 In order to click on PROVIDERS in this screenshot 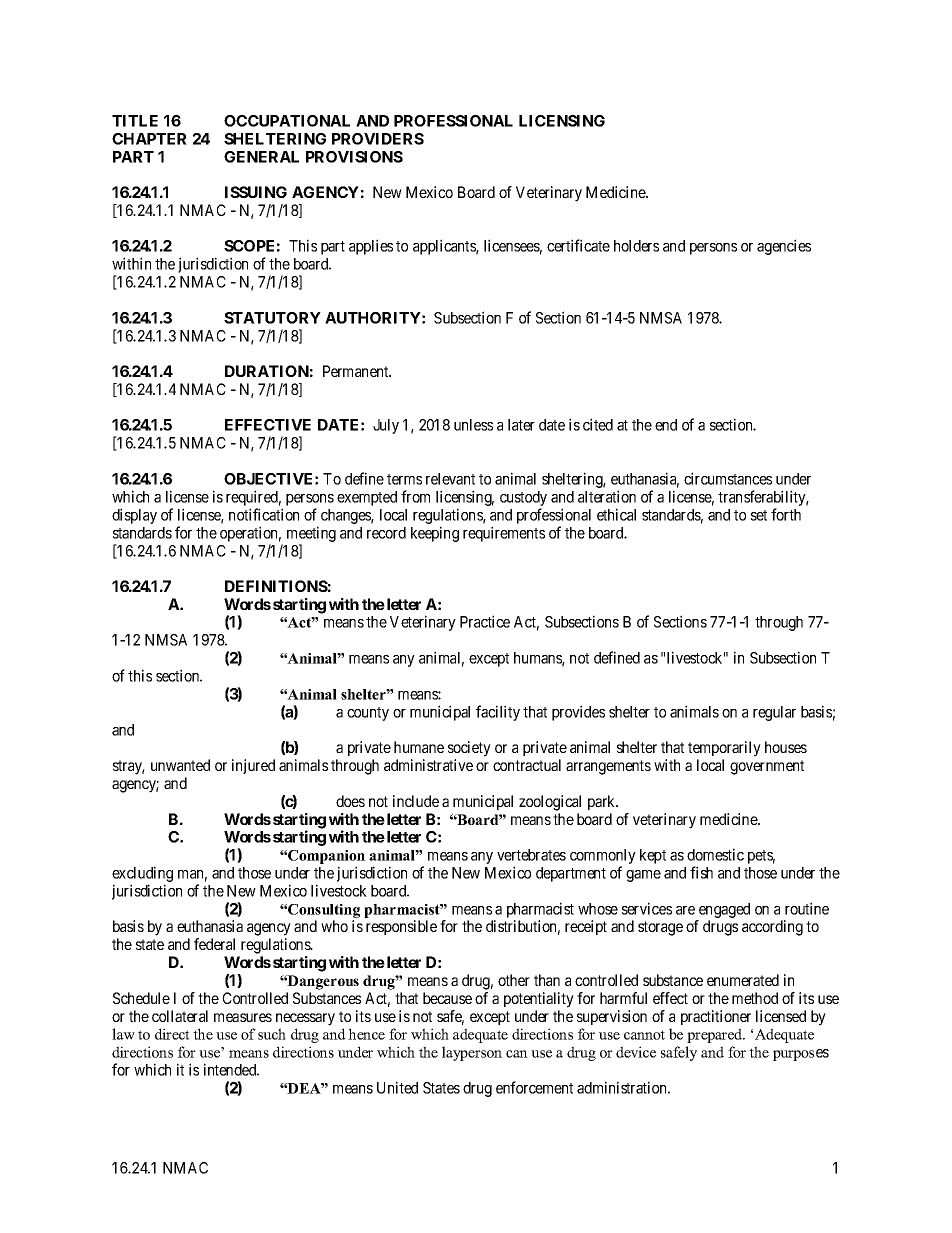, I will do `click(378, 139)`.
